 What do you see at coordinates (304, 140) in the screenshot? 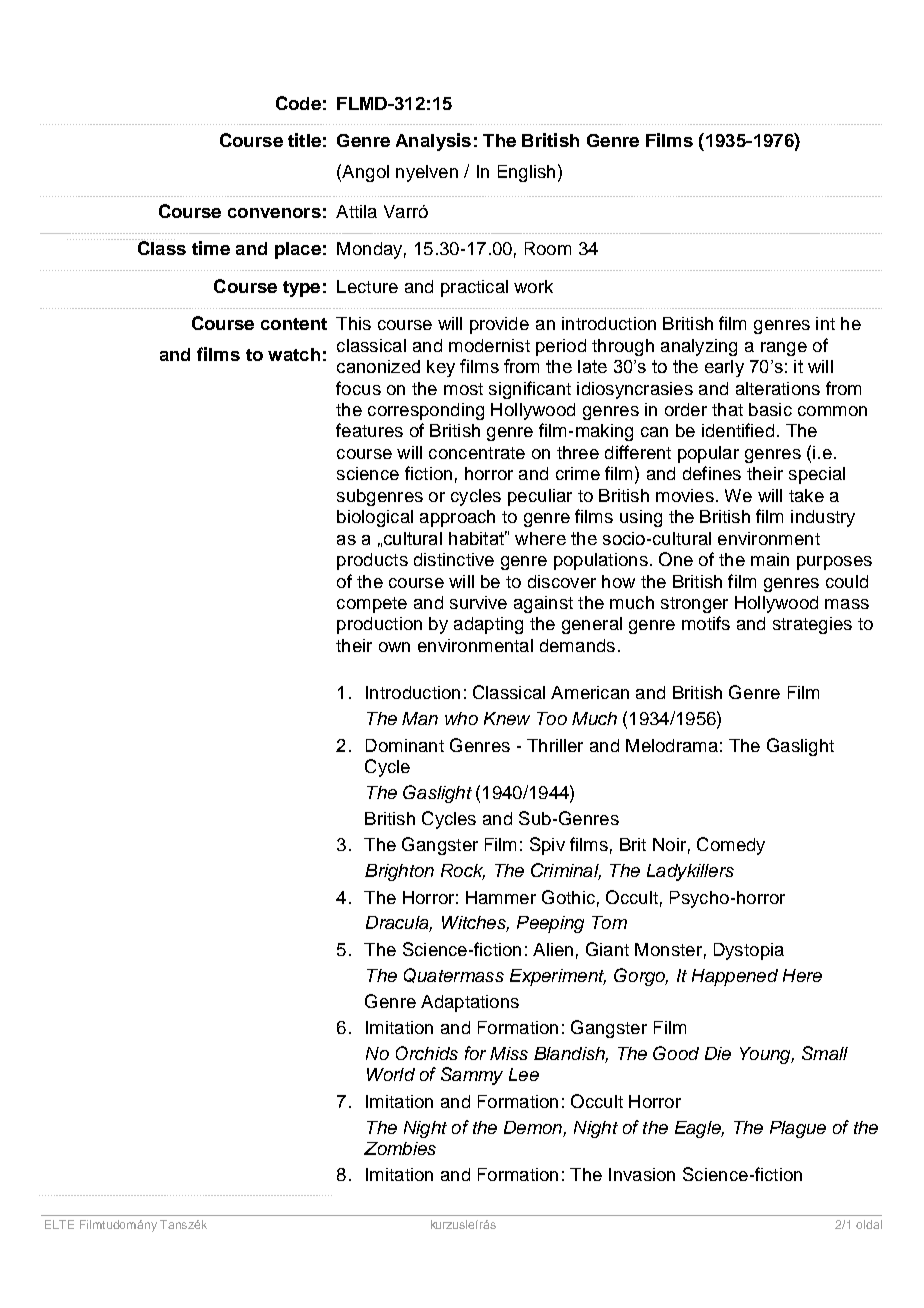
I see `title` at bounding box center [304, 140].
